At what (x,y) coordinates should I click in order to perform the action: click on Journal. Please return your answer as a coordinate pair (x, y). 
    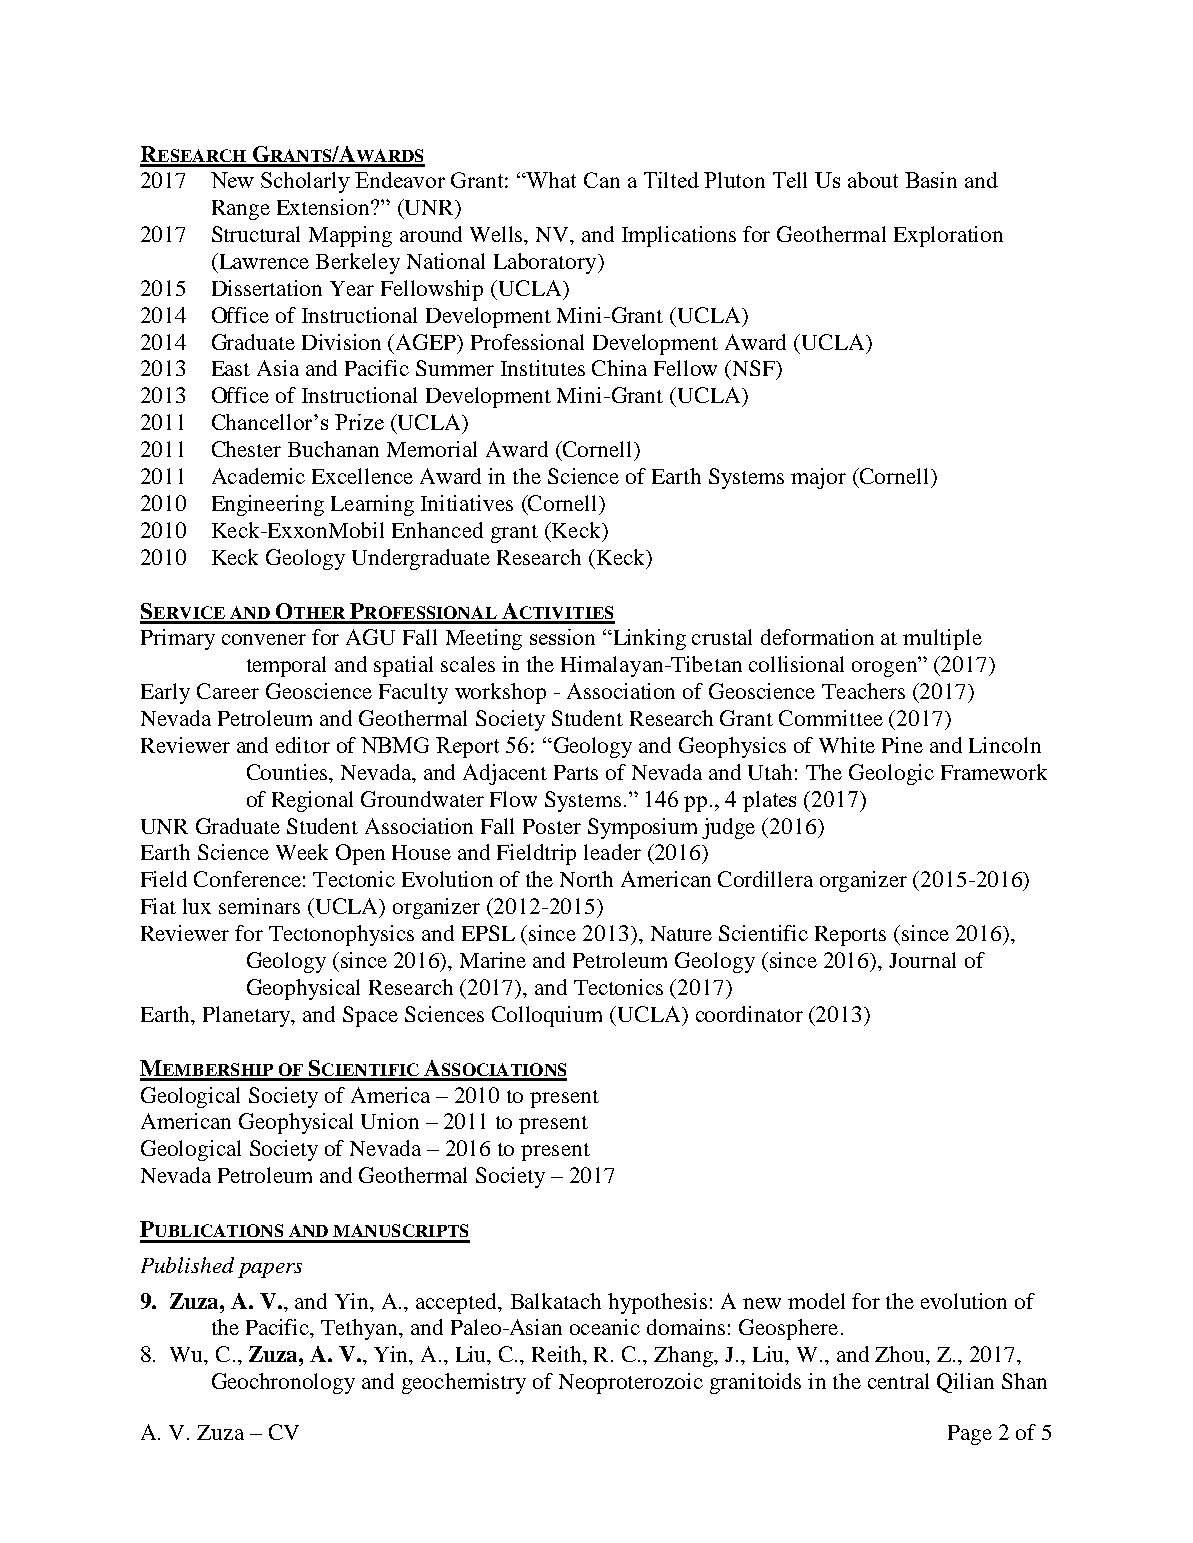
    Looking at the image, I should click on (922, 960).
